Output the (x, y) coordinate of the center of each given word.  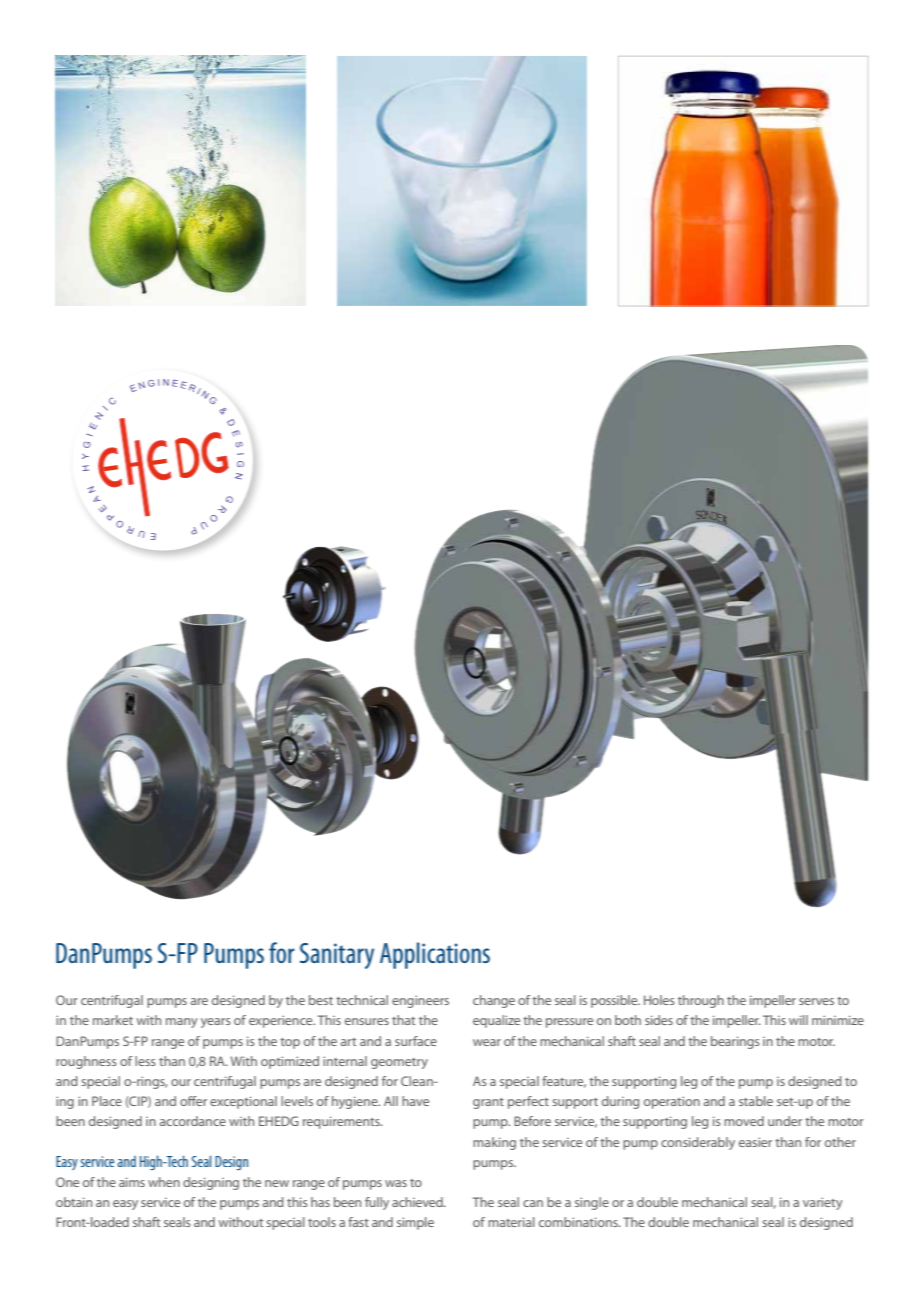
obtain (74, 1202)
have (415, 1101)
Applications (435, 955)
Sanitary (337, 956)
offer (193, 1101)
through (701, 1001)
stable (756, 1101)
